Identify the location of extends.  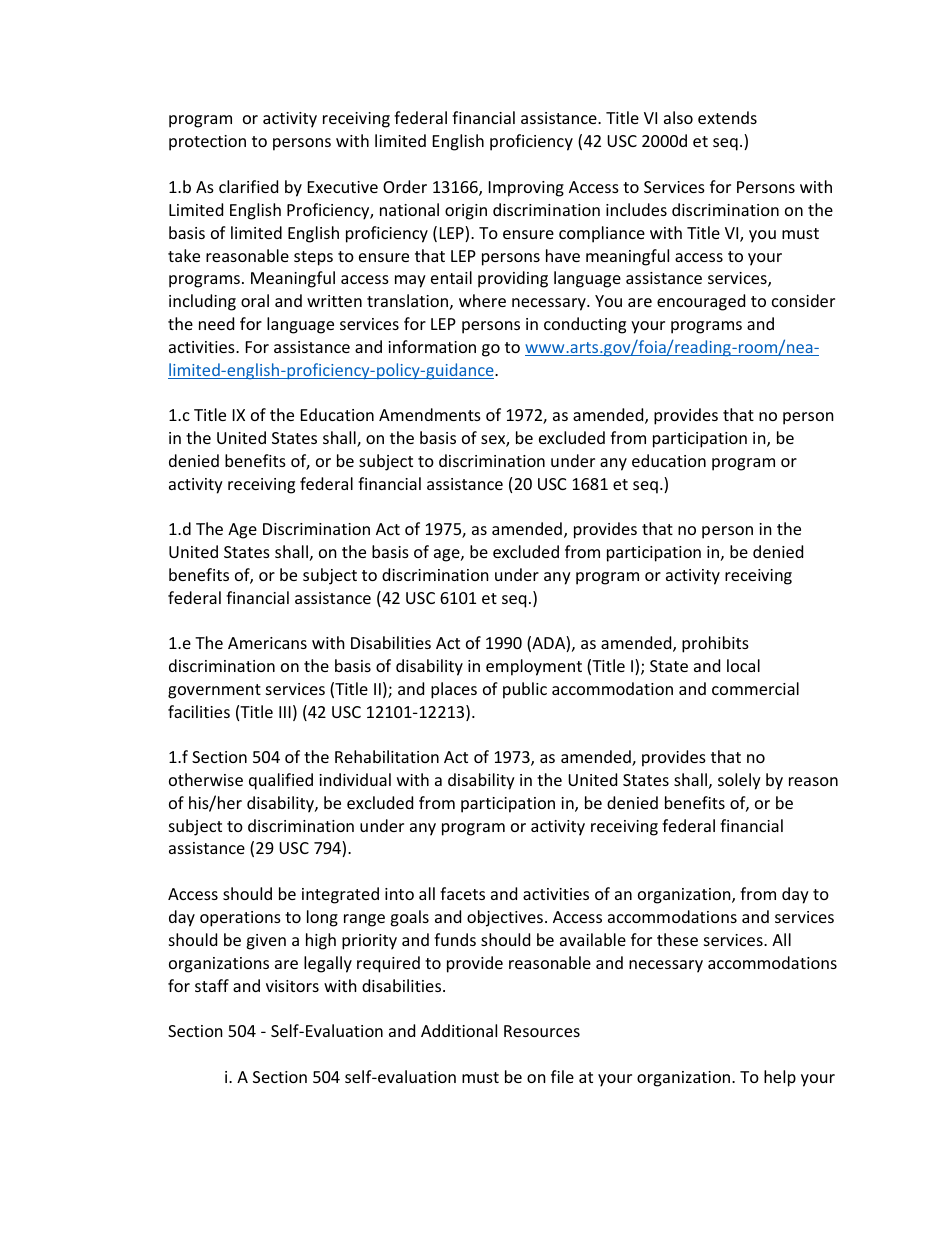
(727, 117).
